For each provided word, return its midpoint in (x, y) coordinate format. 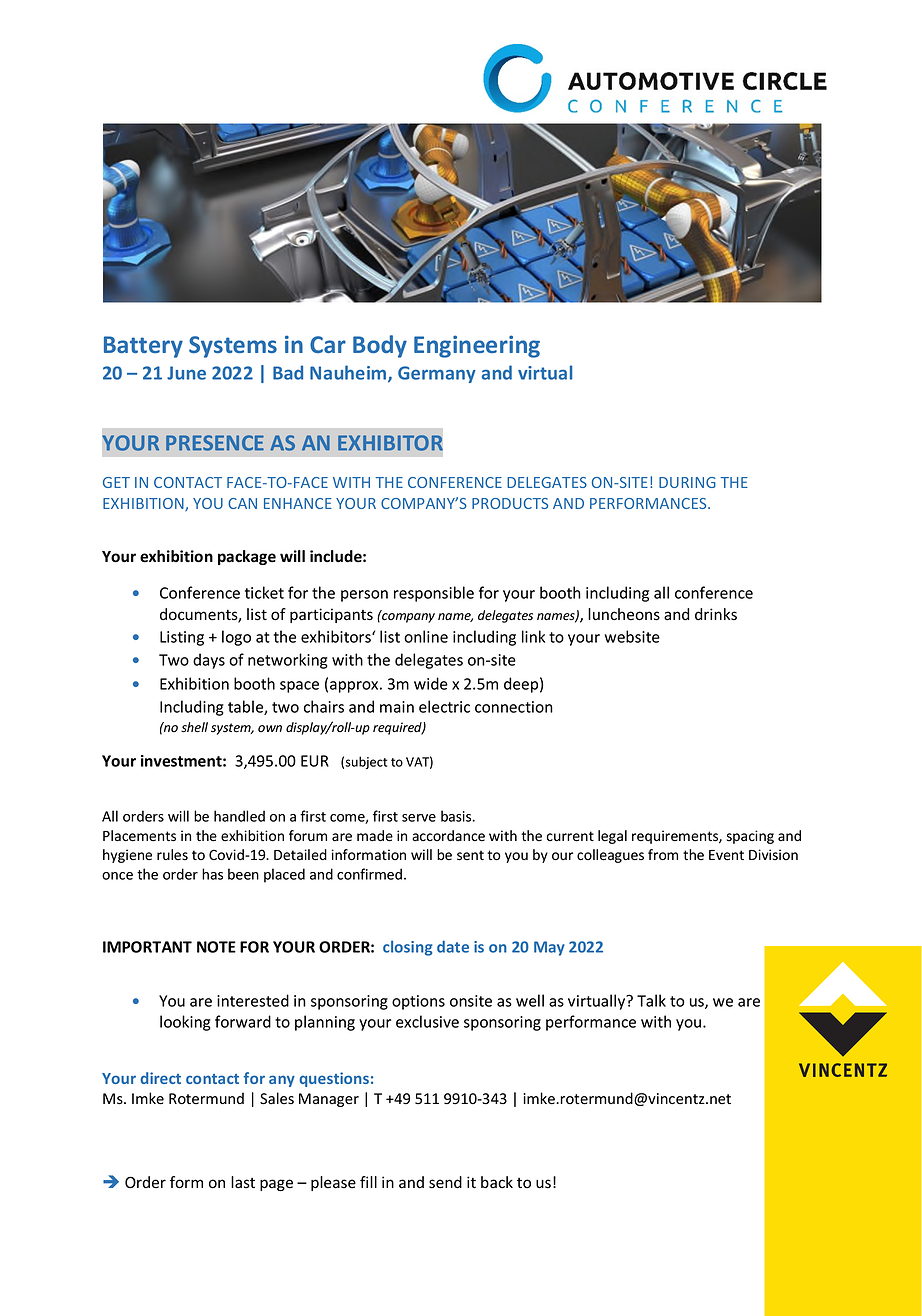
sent (470, 855)
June (186, 373)
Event (726, 855)
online (426, 636)
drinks (716, 614)
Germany (437, 374)
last (243, 1182)
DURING (687, 482)
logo (236, 638)
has (212, 874)
